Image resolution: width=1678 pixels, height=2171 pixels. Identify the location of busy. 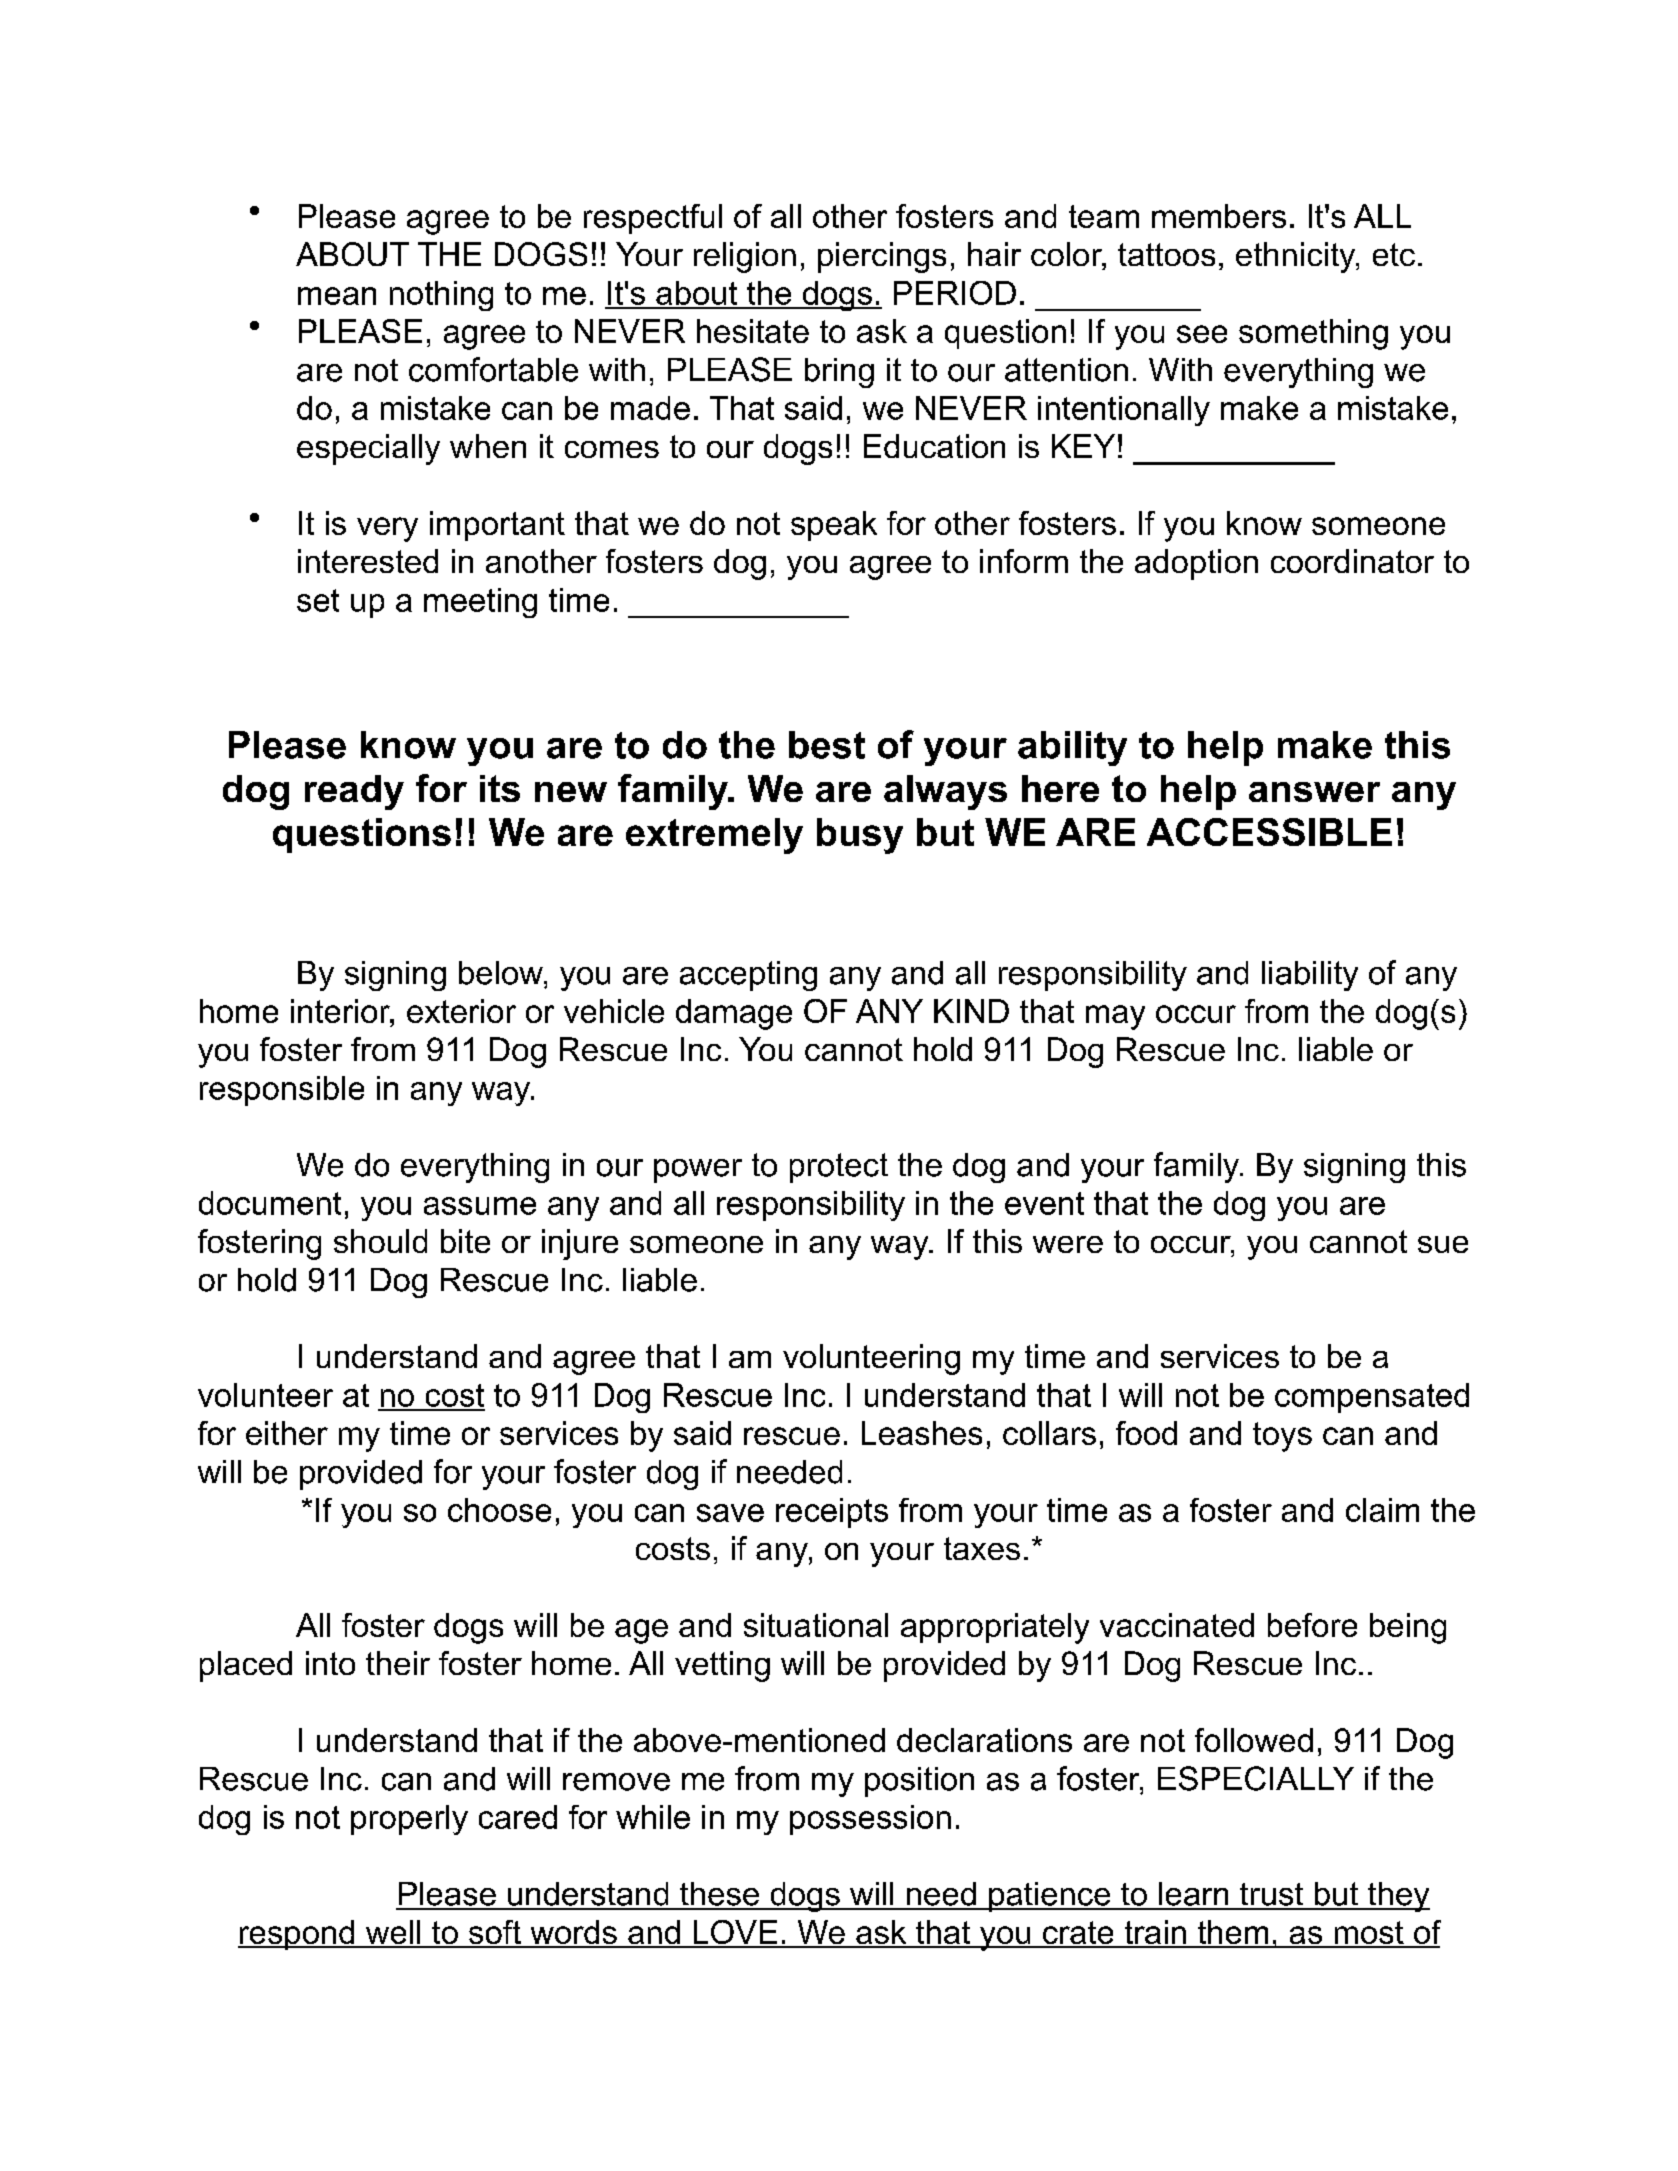
(860, 836).
